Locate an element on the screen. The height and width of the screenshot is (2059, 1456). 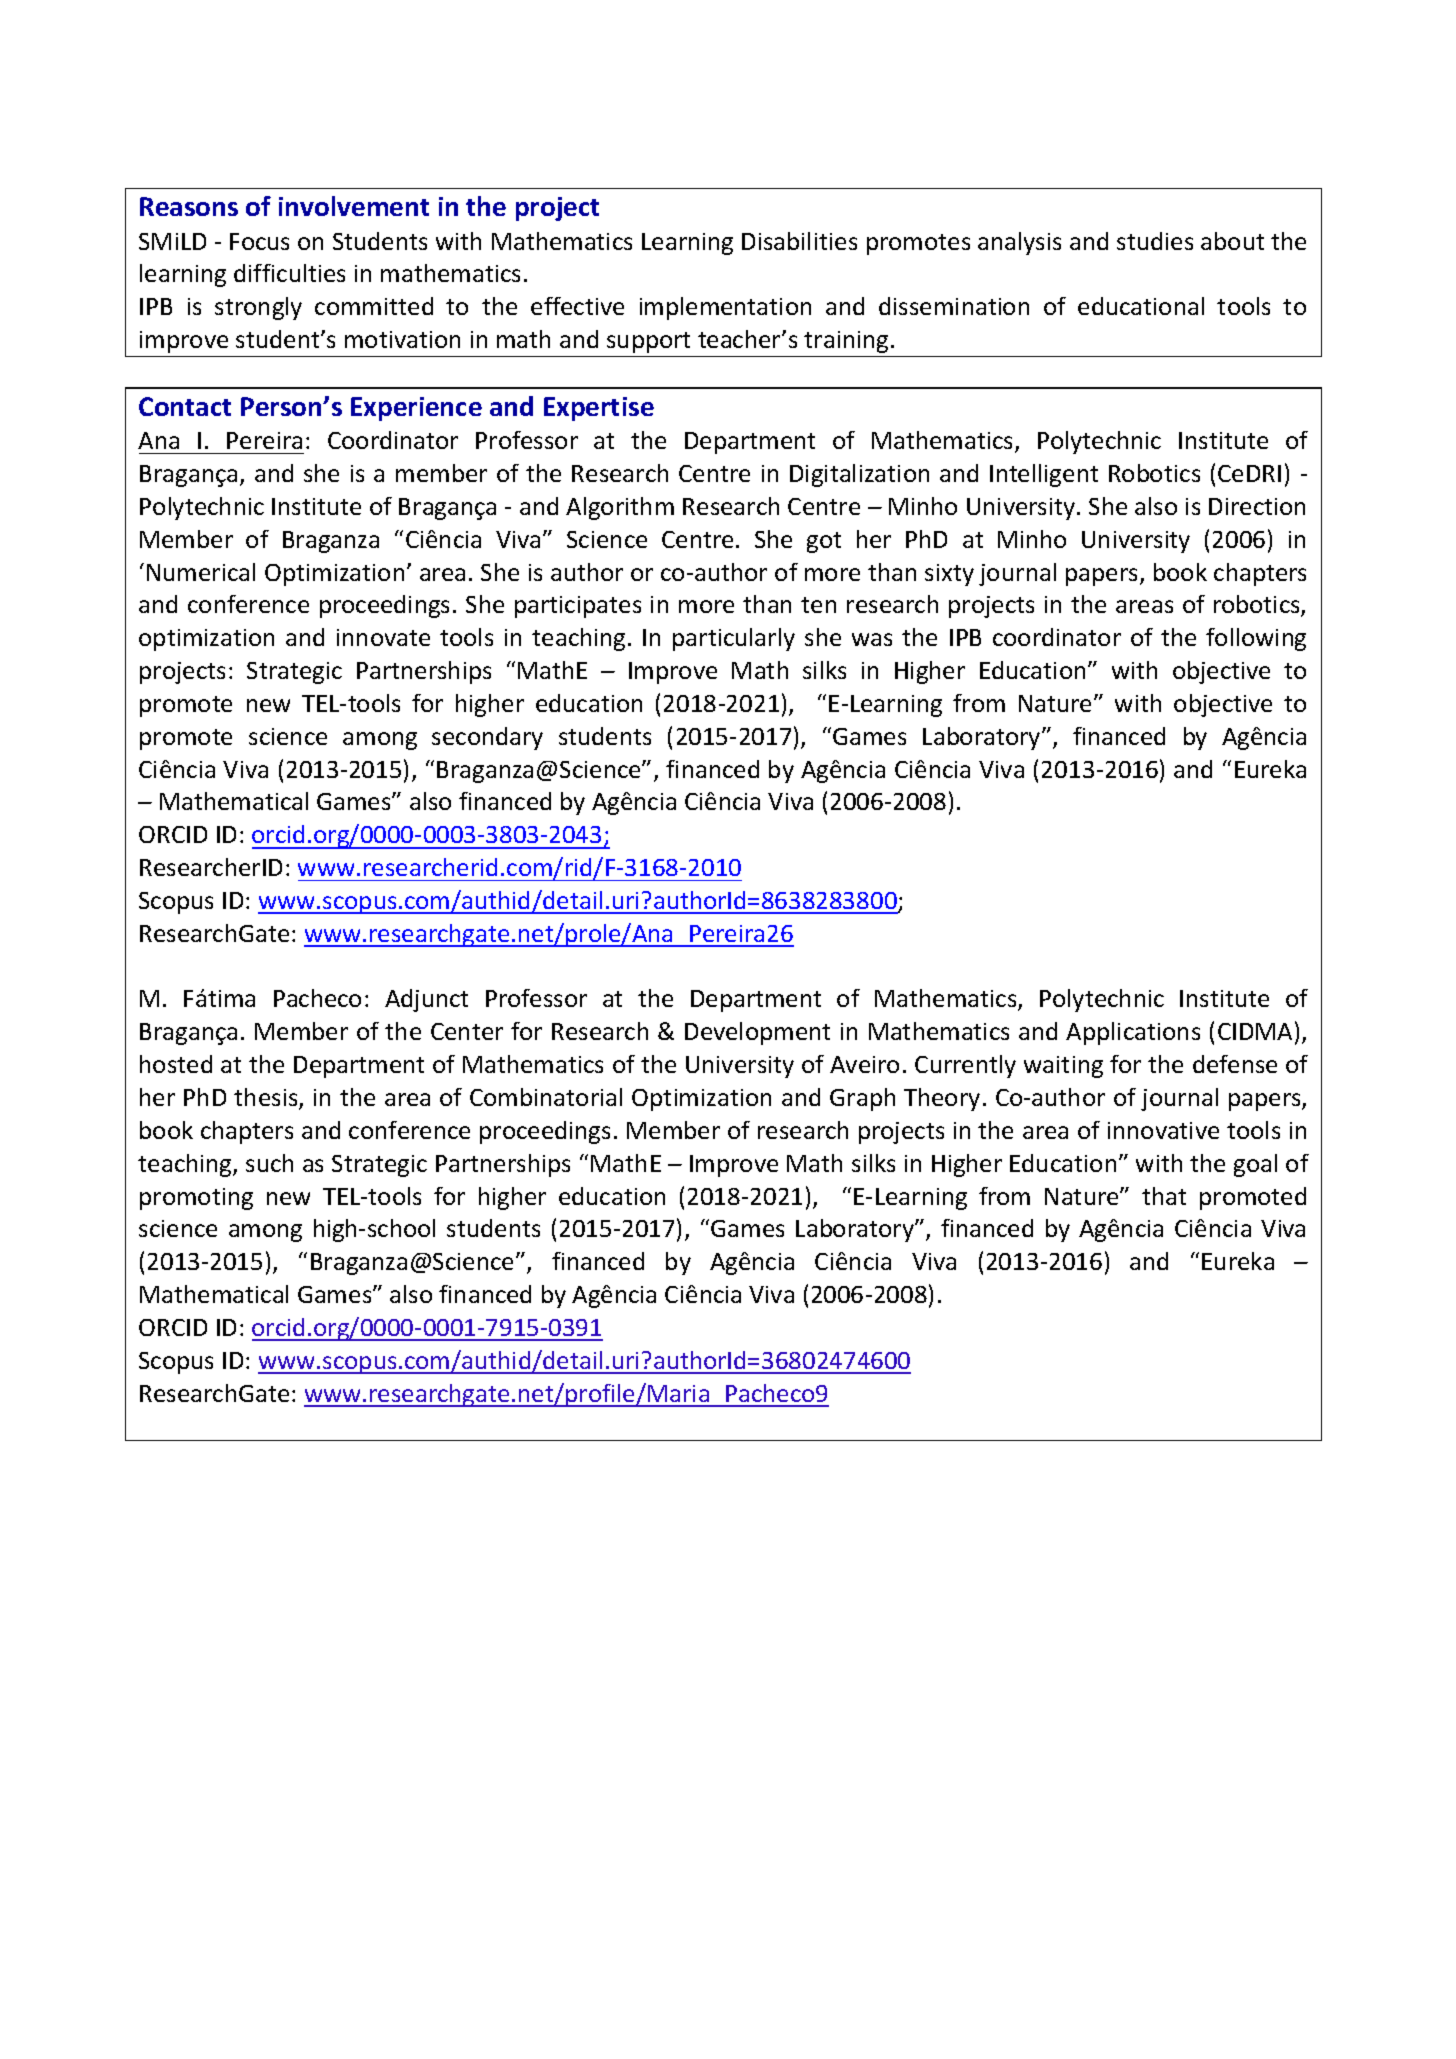
Intelligent is located at coordinates (1044, 475).
